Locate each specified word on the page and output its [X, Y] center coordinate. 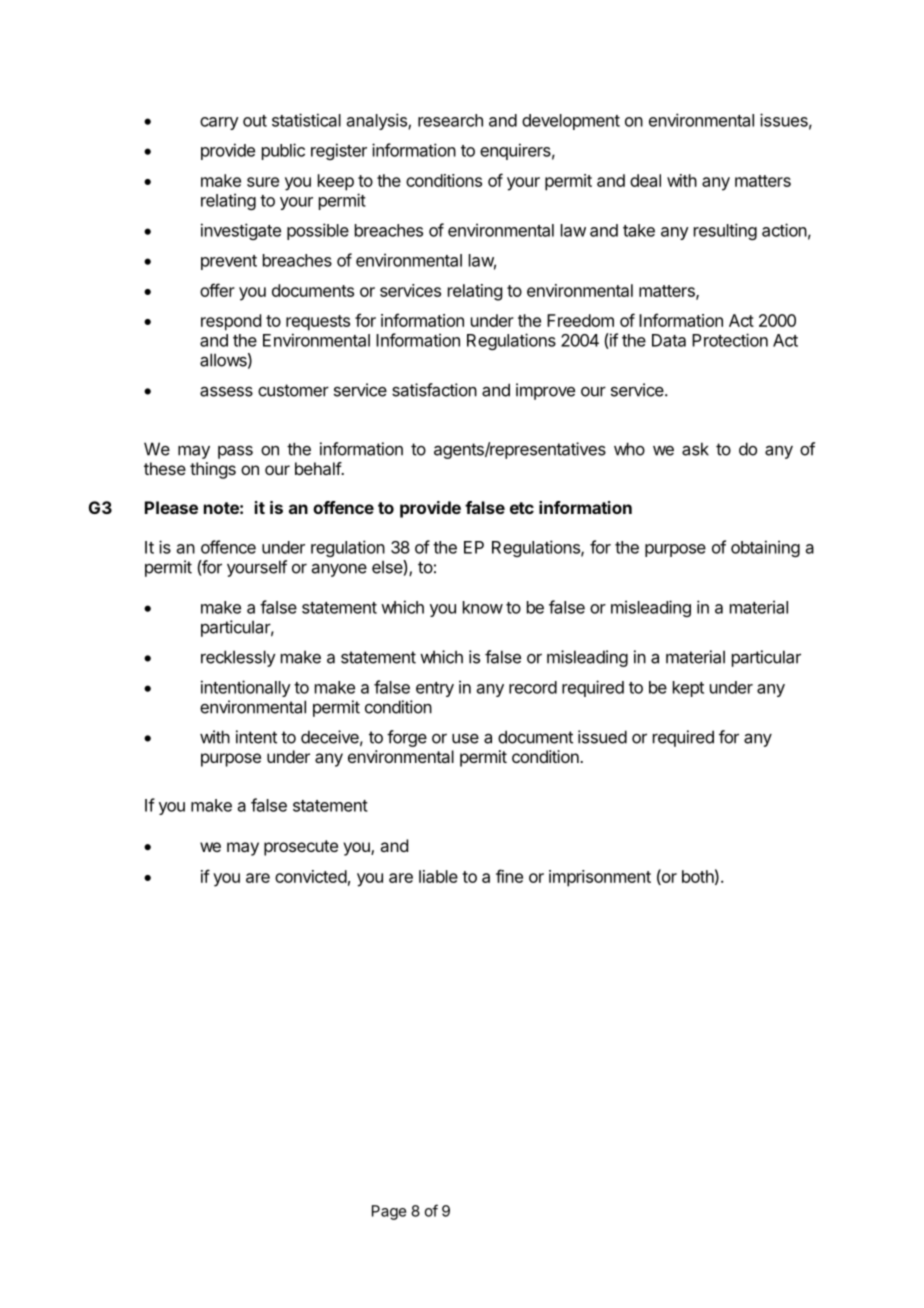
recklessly [238, 658]
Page [389, 1212]
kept [688, 689]
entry [435, 689]
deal [645, 180]
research [450, 120]
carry [219, 123]
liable [438, 876]
